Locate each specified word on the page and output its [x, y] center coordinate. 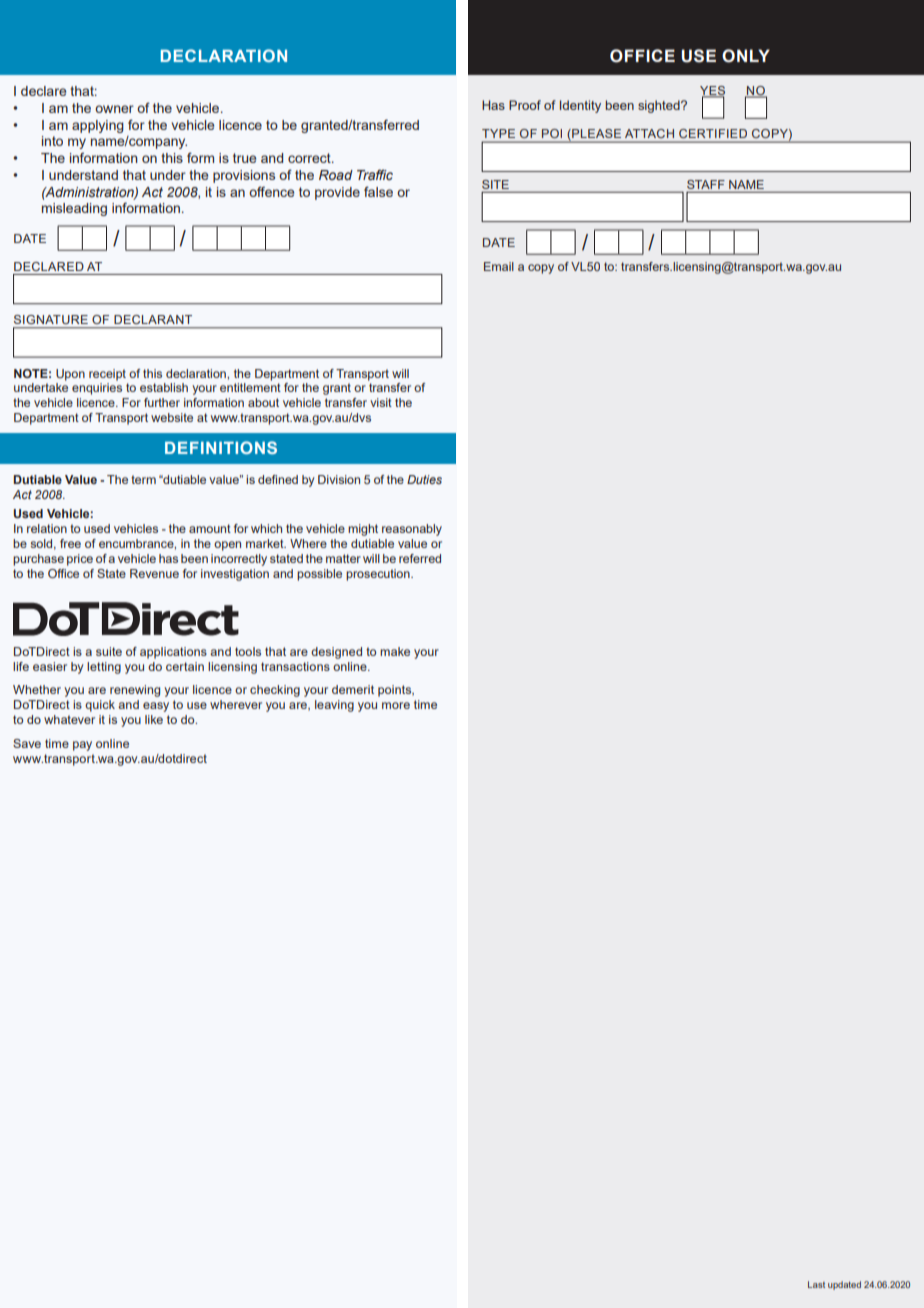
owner [114, 109]
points [396, 691]
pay [82, 746]
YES [712, 91]
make [395, 651]
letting [104, 668]
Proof [525, 105]
